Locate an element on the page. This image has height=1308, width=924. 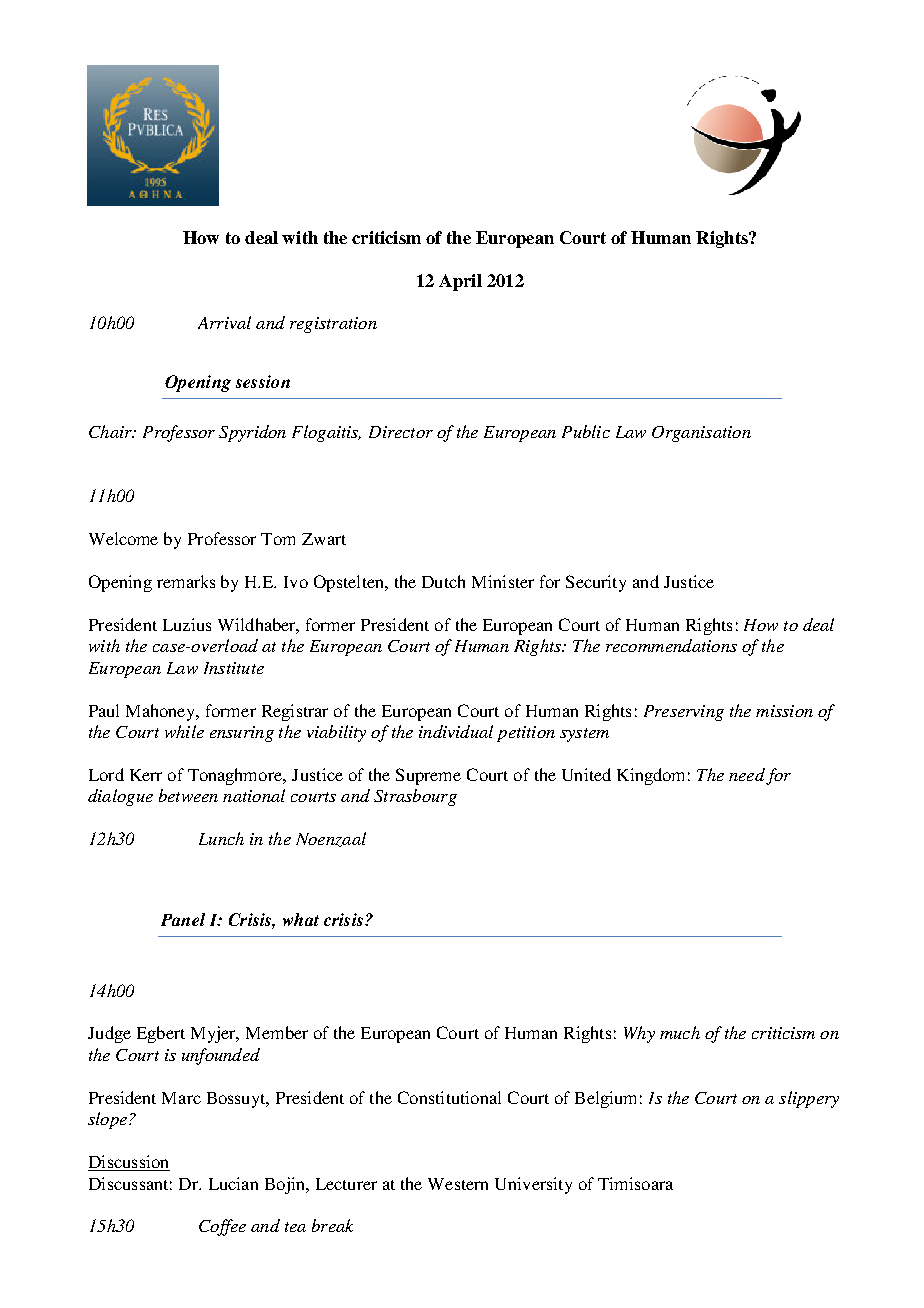
Timisoara is located at coordinates (635, 1183).
